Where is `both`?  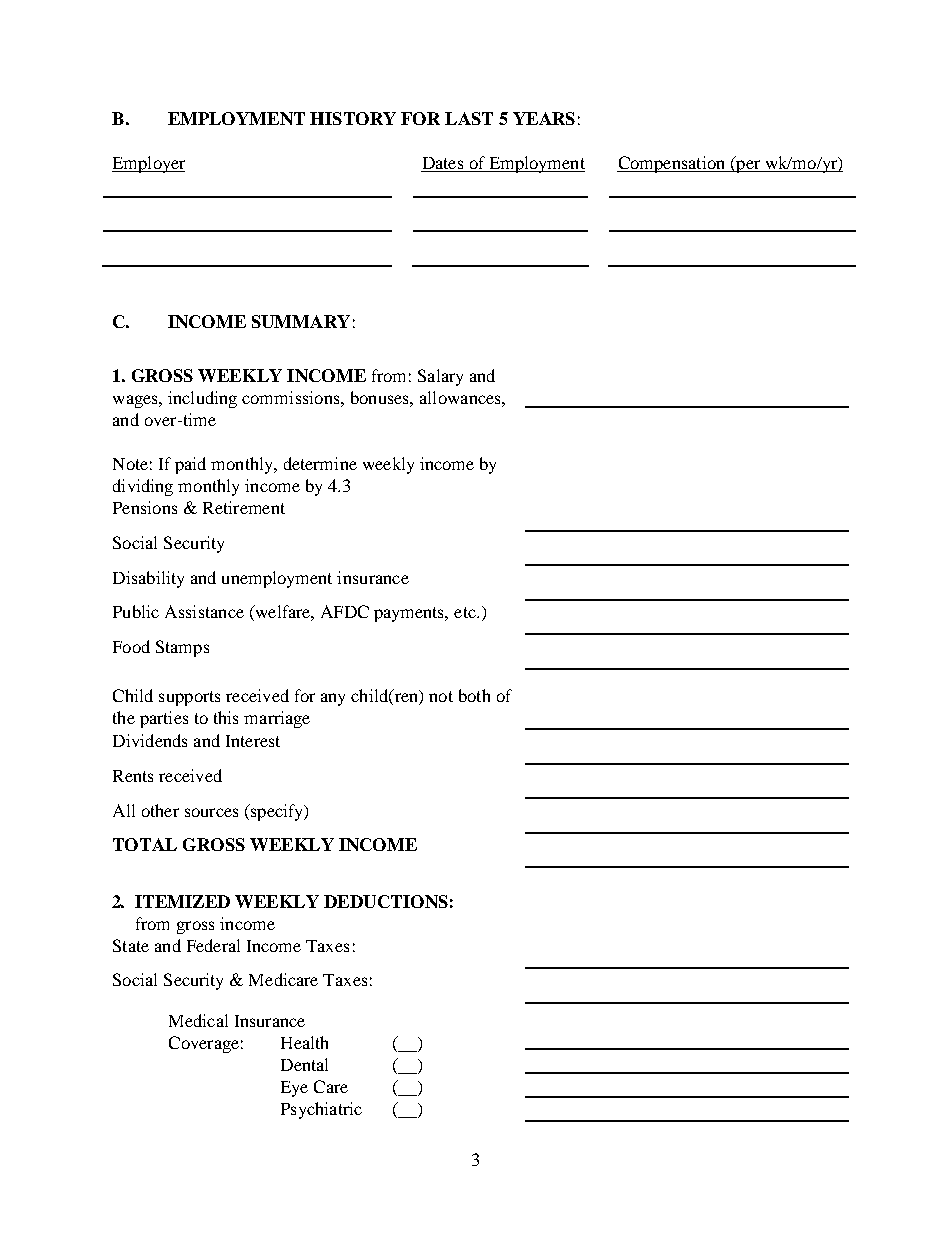
both is located at coordinates (474, 695).
